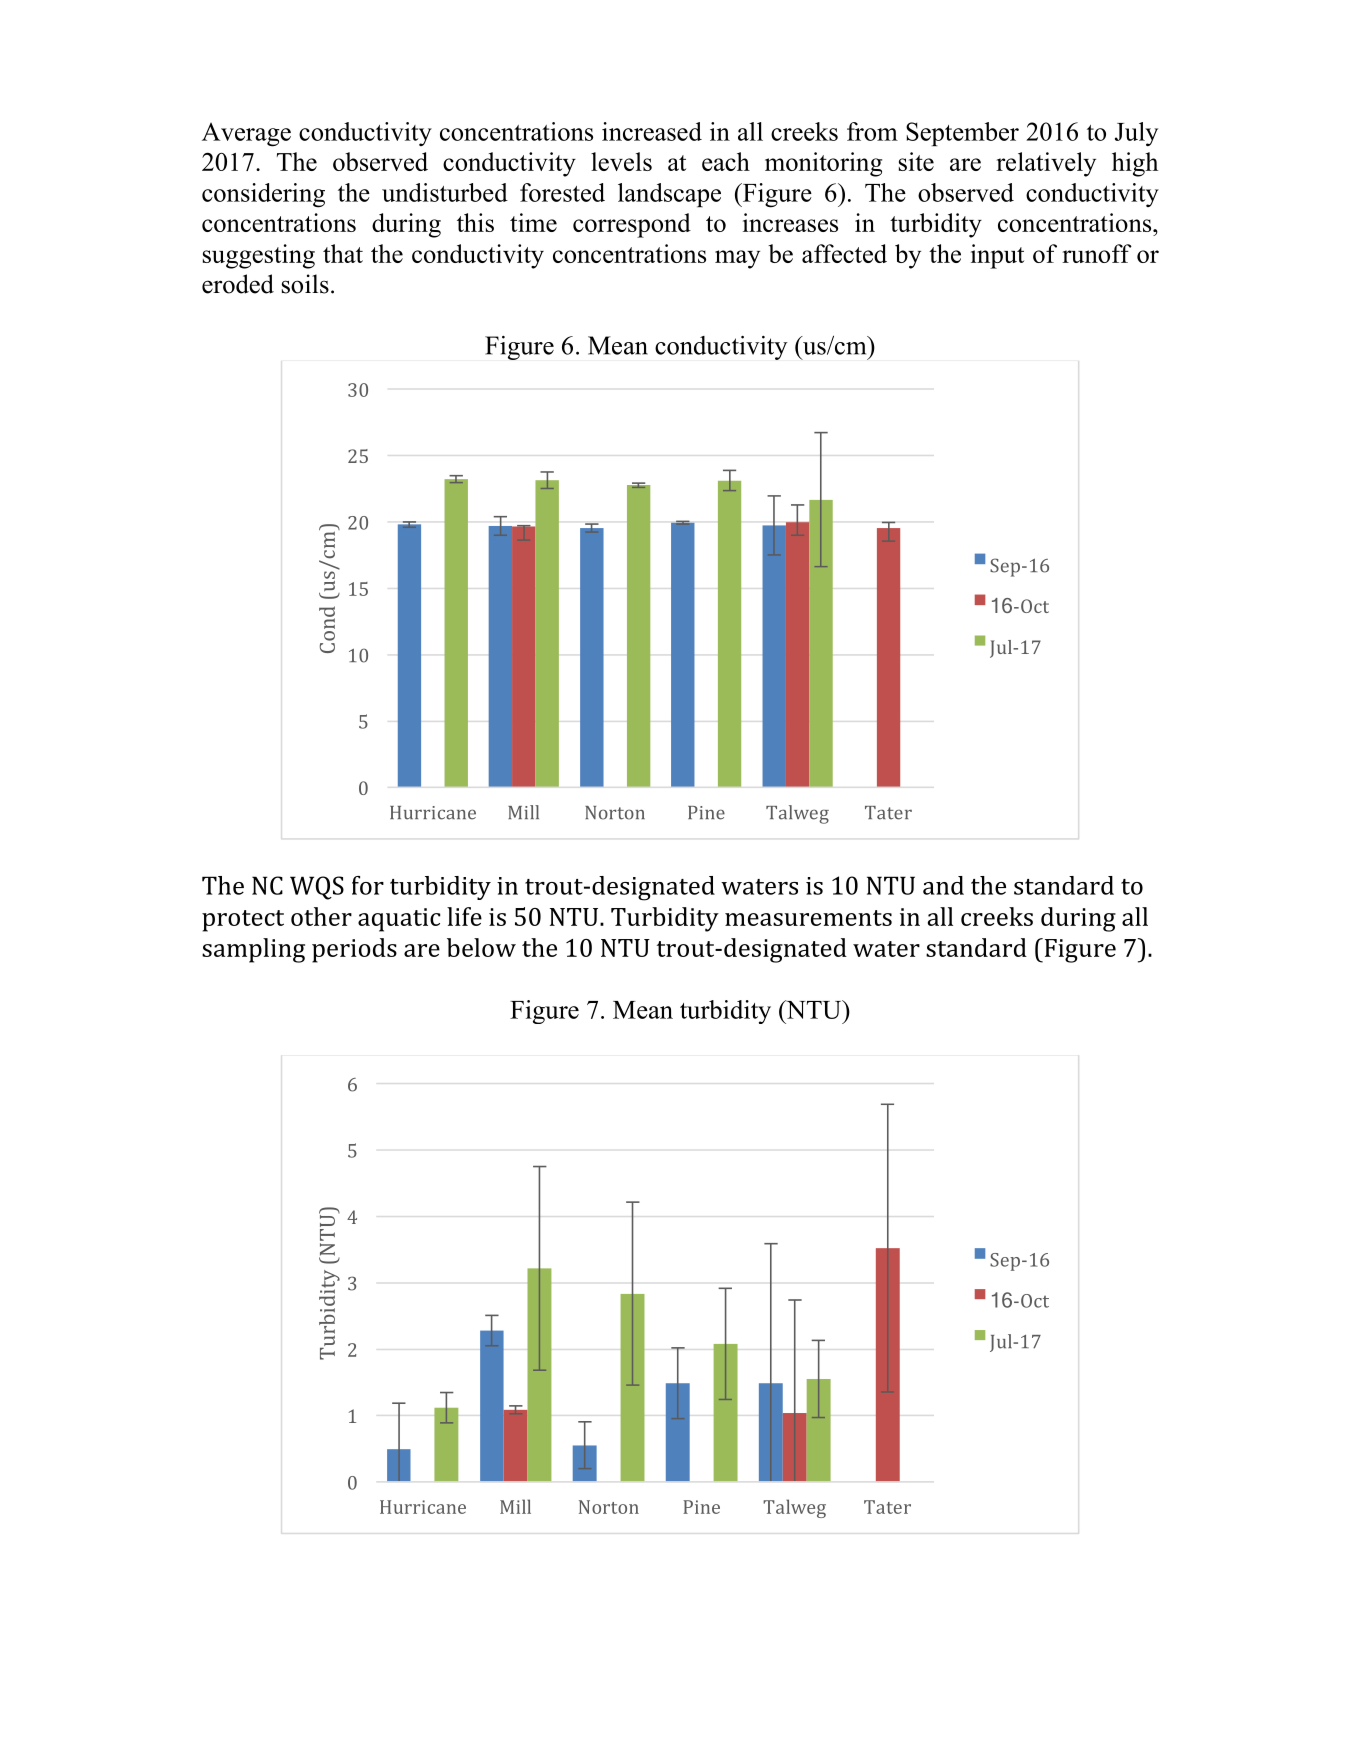  Describe the element at coordinates (1046, 164) in the page. I see `relatively` at that location.
